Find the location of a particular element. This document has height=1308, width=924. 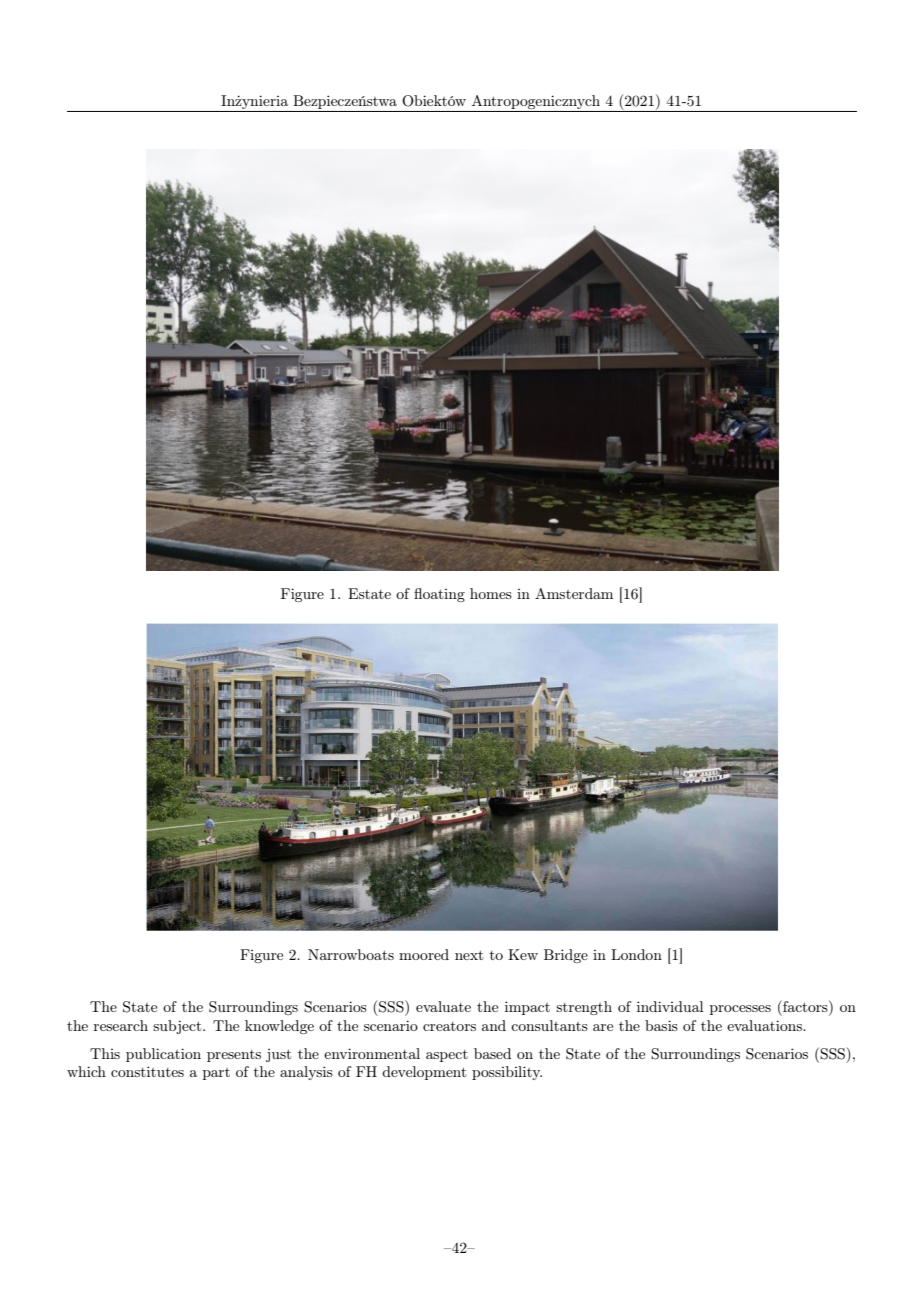

publication is located at coordinates (163, 1055).
